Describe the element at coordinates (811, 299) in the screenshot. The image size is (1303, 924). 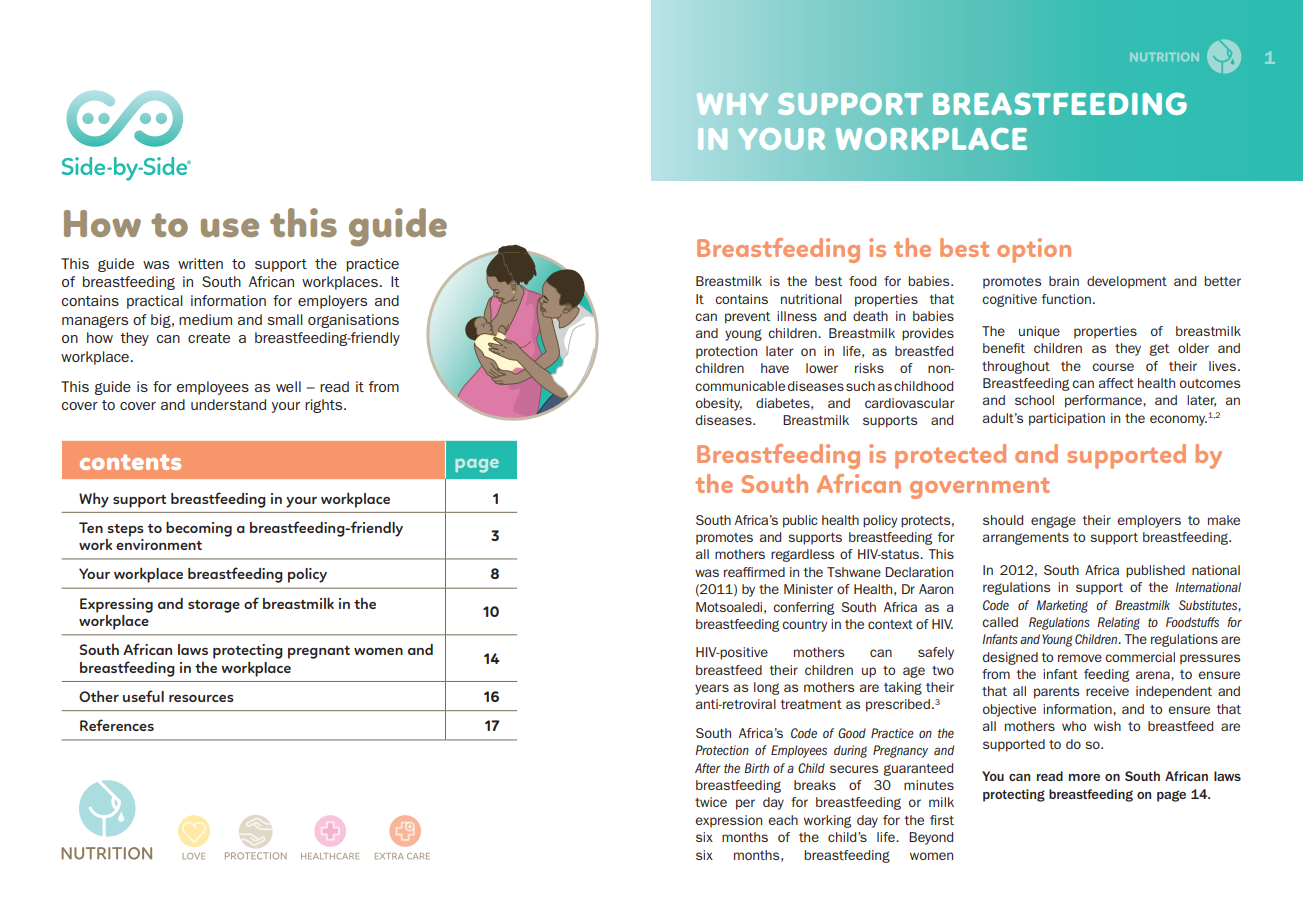
I see `nutritional` at that location.
